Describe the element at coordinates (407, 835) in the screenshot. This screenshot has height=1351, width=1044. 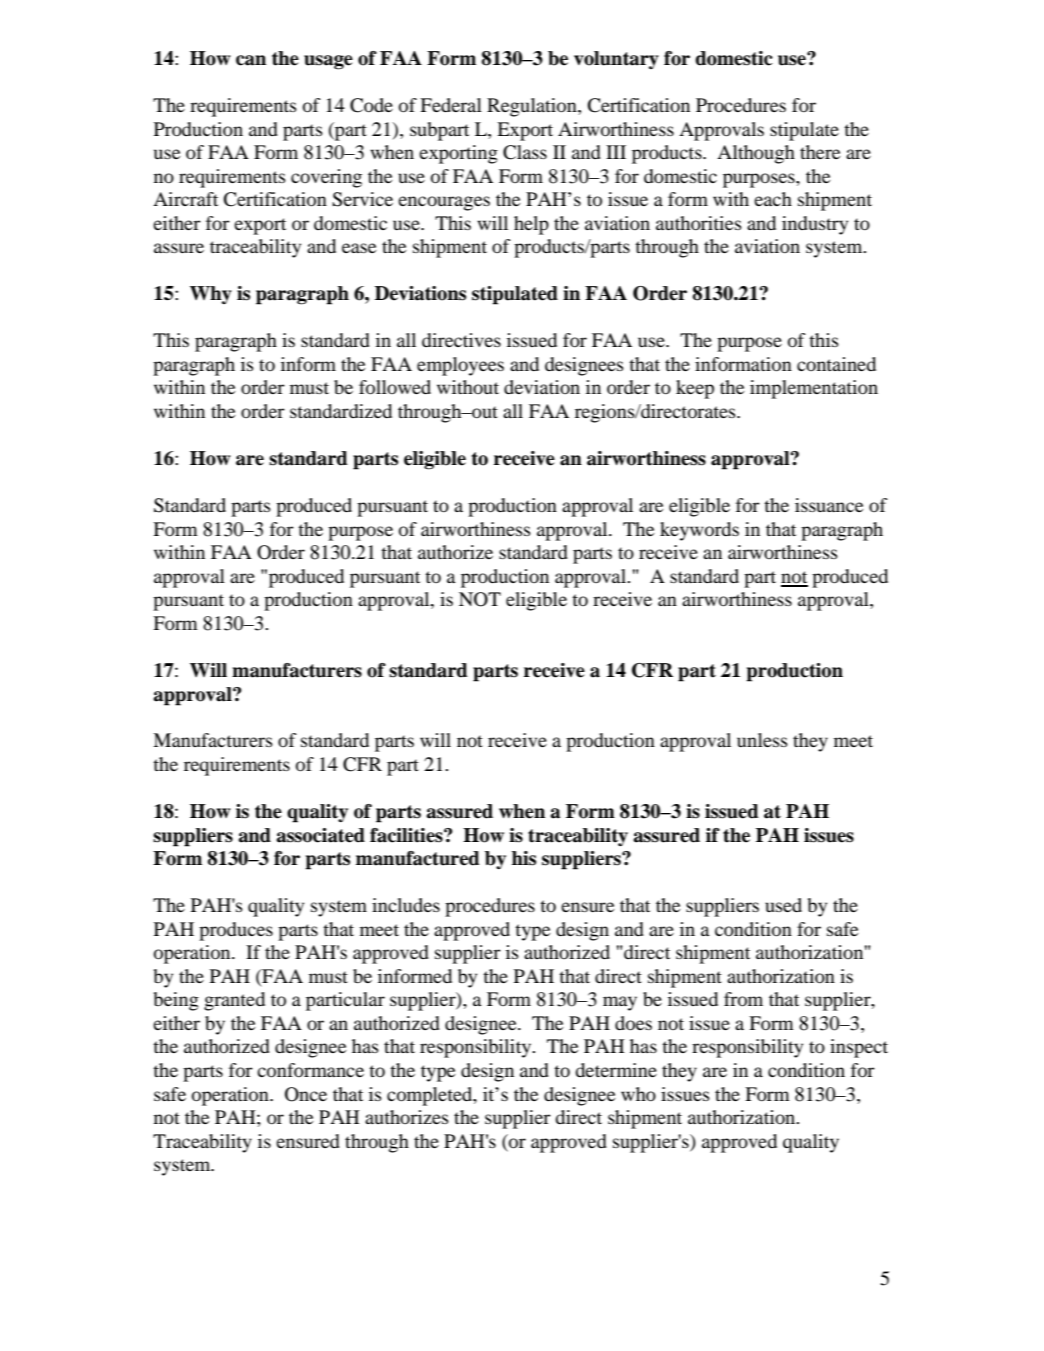
I see `facilities` at that location.
